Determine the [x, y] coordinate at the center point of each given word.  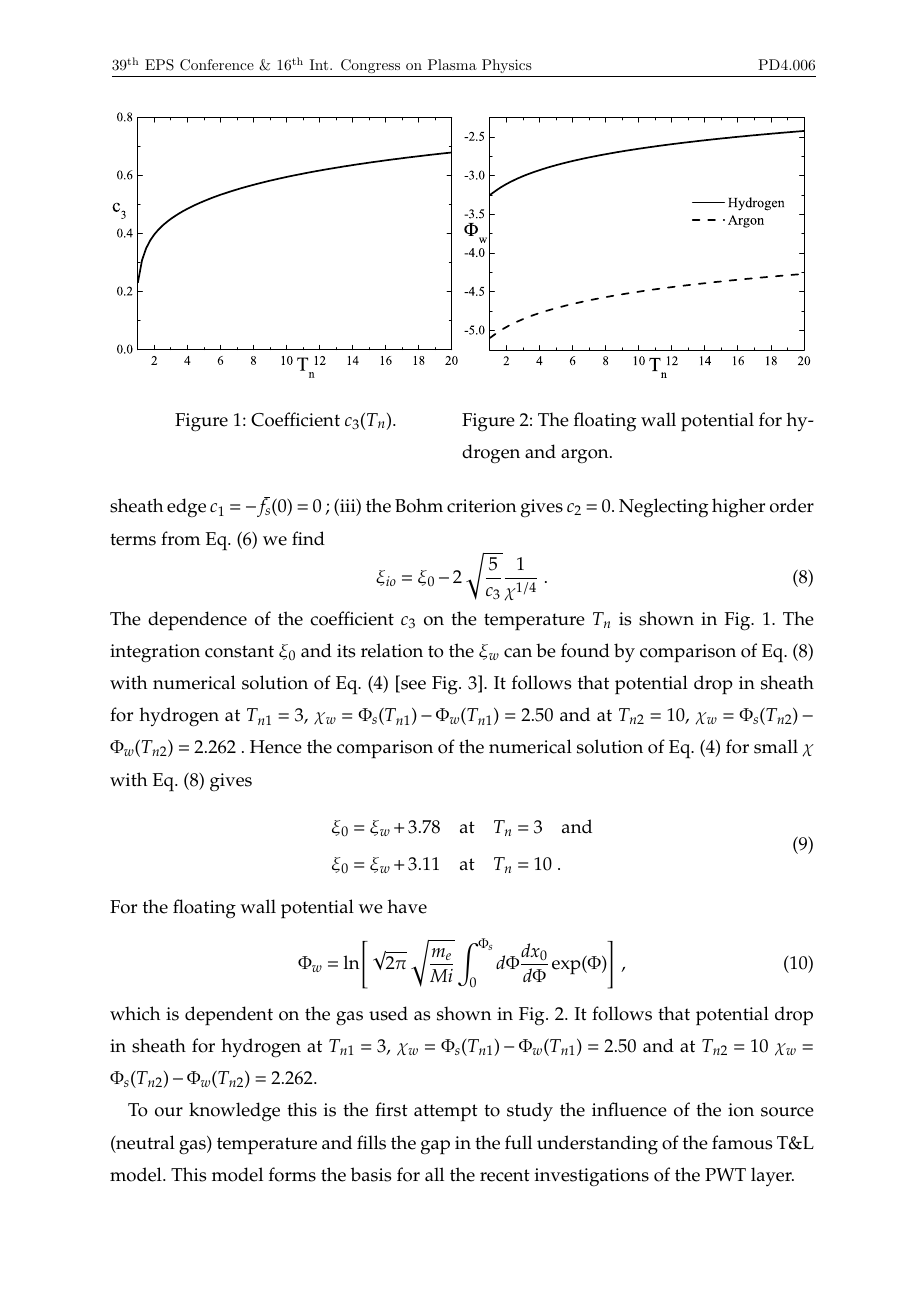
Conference [217, 65]
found [585, 650]
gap [435, 1147]
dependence [197, 621]
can [518, 653]
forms [292, 1174]
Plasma [452, 64]
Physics [507, 66]
